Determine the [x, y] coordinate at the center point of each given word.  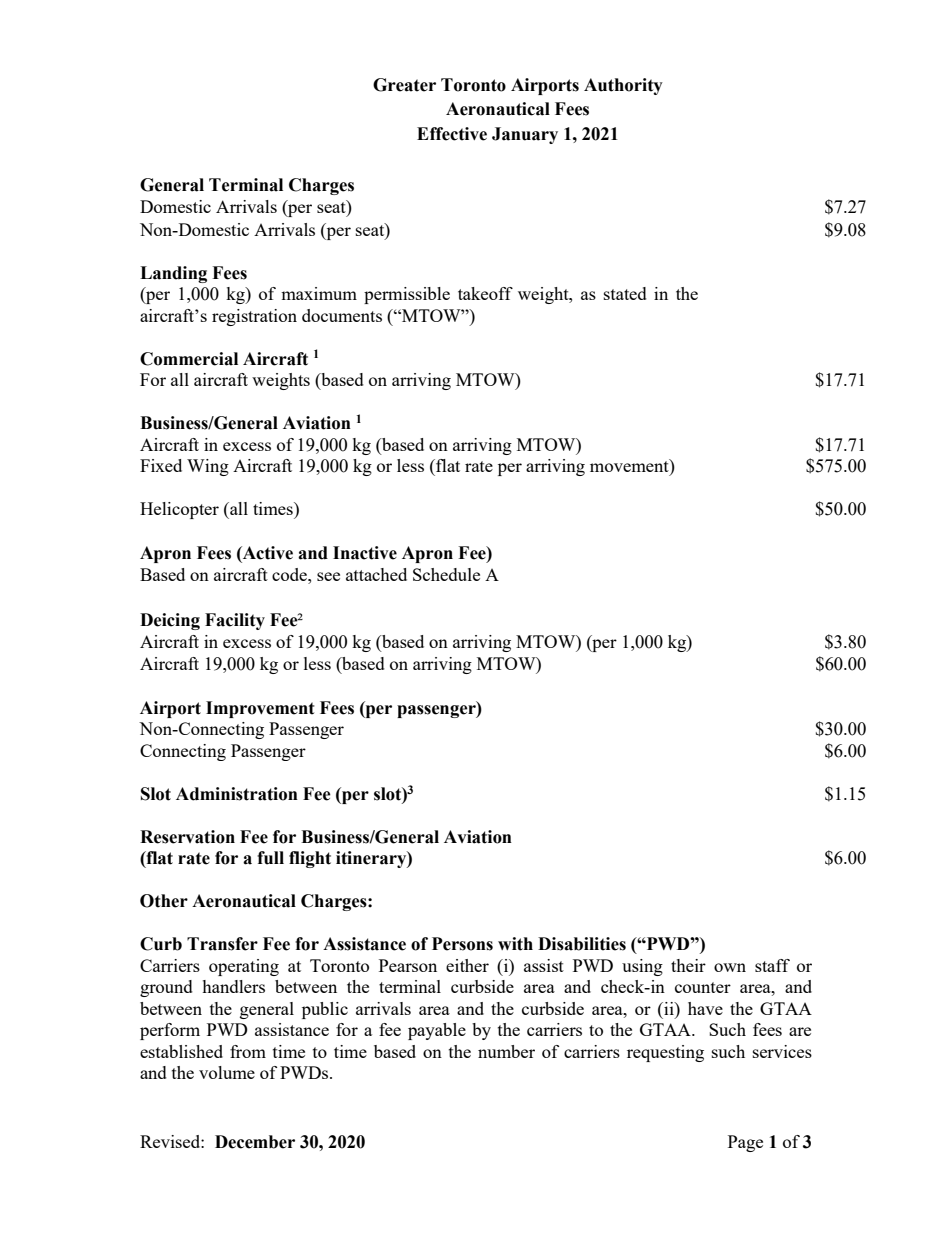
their [688, 965]
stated [625, 293]
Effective [452, 134]
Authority [623, 86]
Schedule [446, 574]
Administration [237, 794]
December [255, 1142]
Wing [208, 467]
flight [310, 859]
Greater [404, 85]
